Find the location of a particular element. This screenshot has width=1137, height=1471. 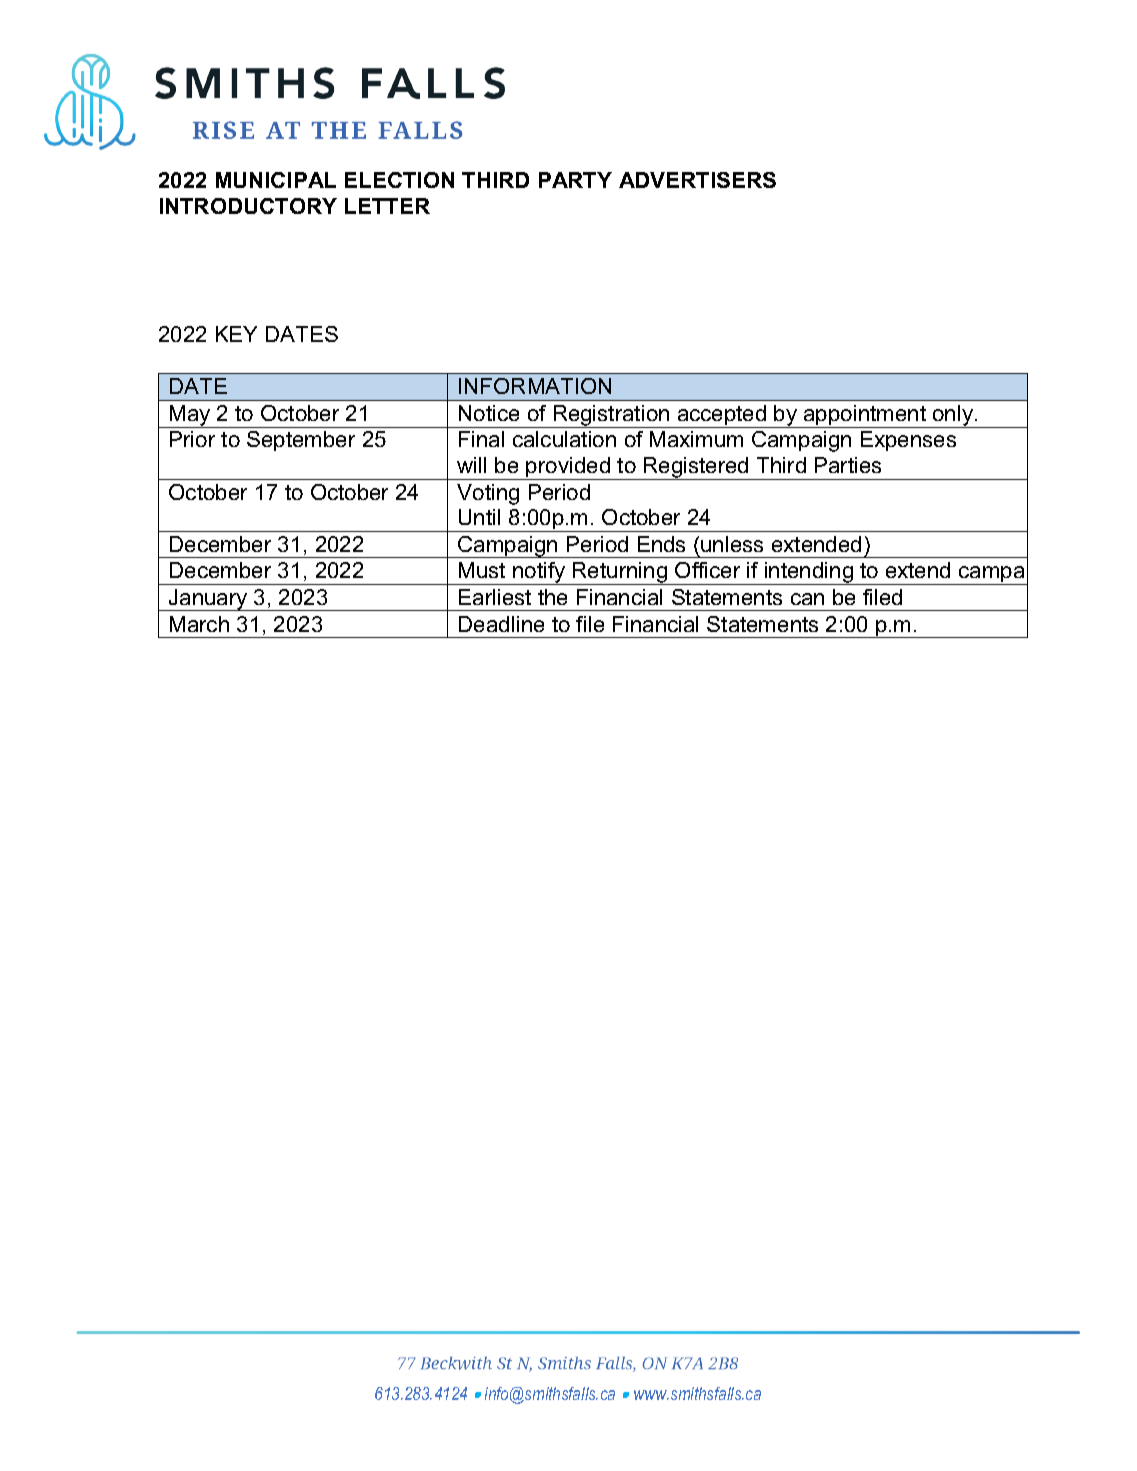

January is located at coordinates (208, 600).
